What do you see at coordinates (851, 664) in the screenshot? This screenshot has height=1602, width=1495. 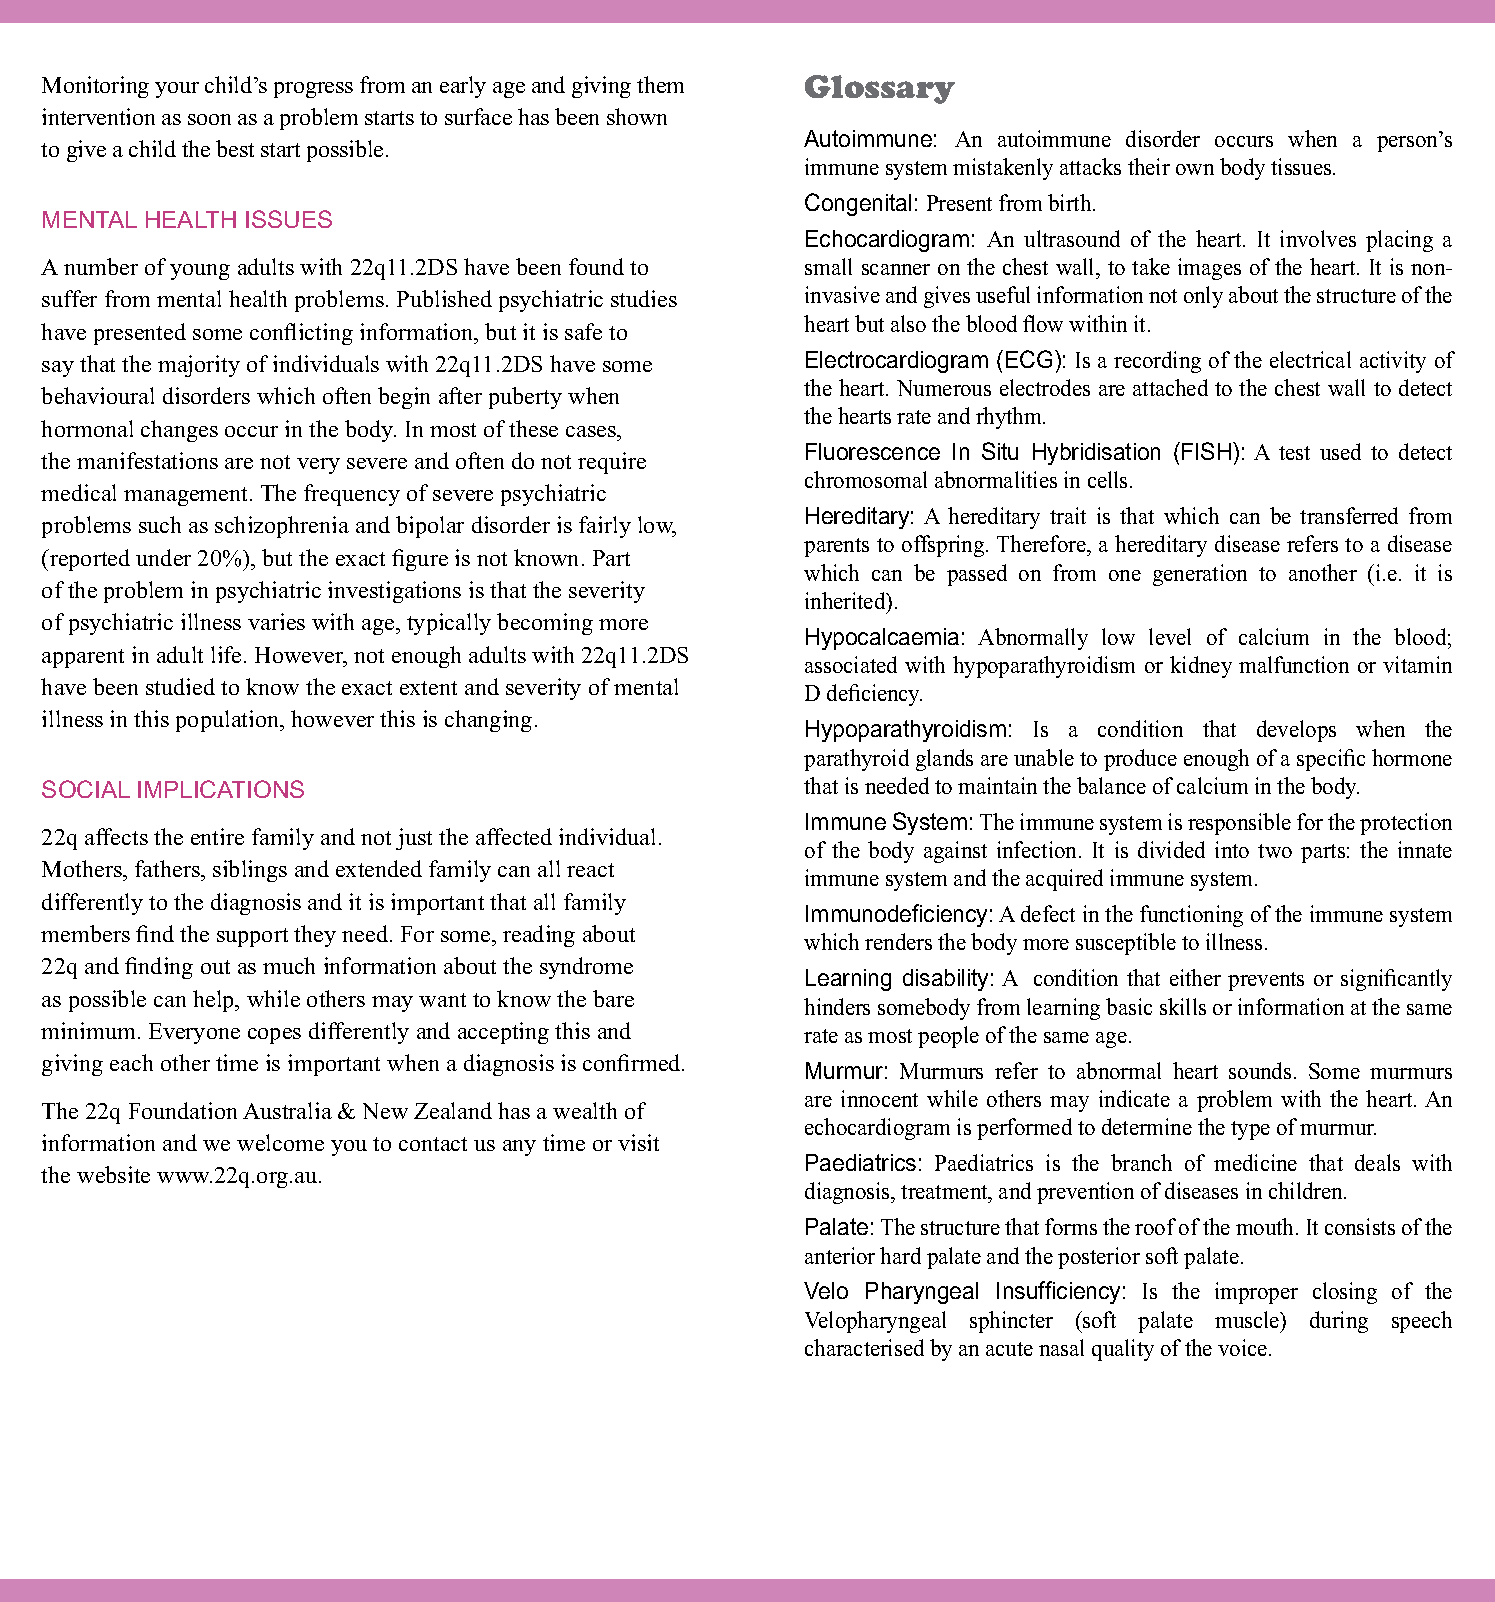 I see `associated` at bounding box center [851, 664].
